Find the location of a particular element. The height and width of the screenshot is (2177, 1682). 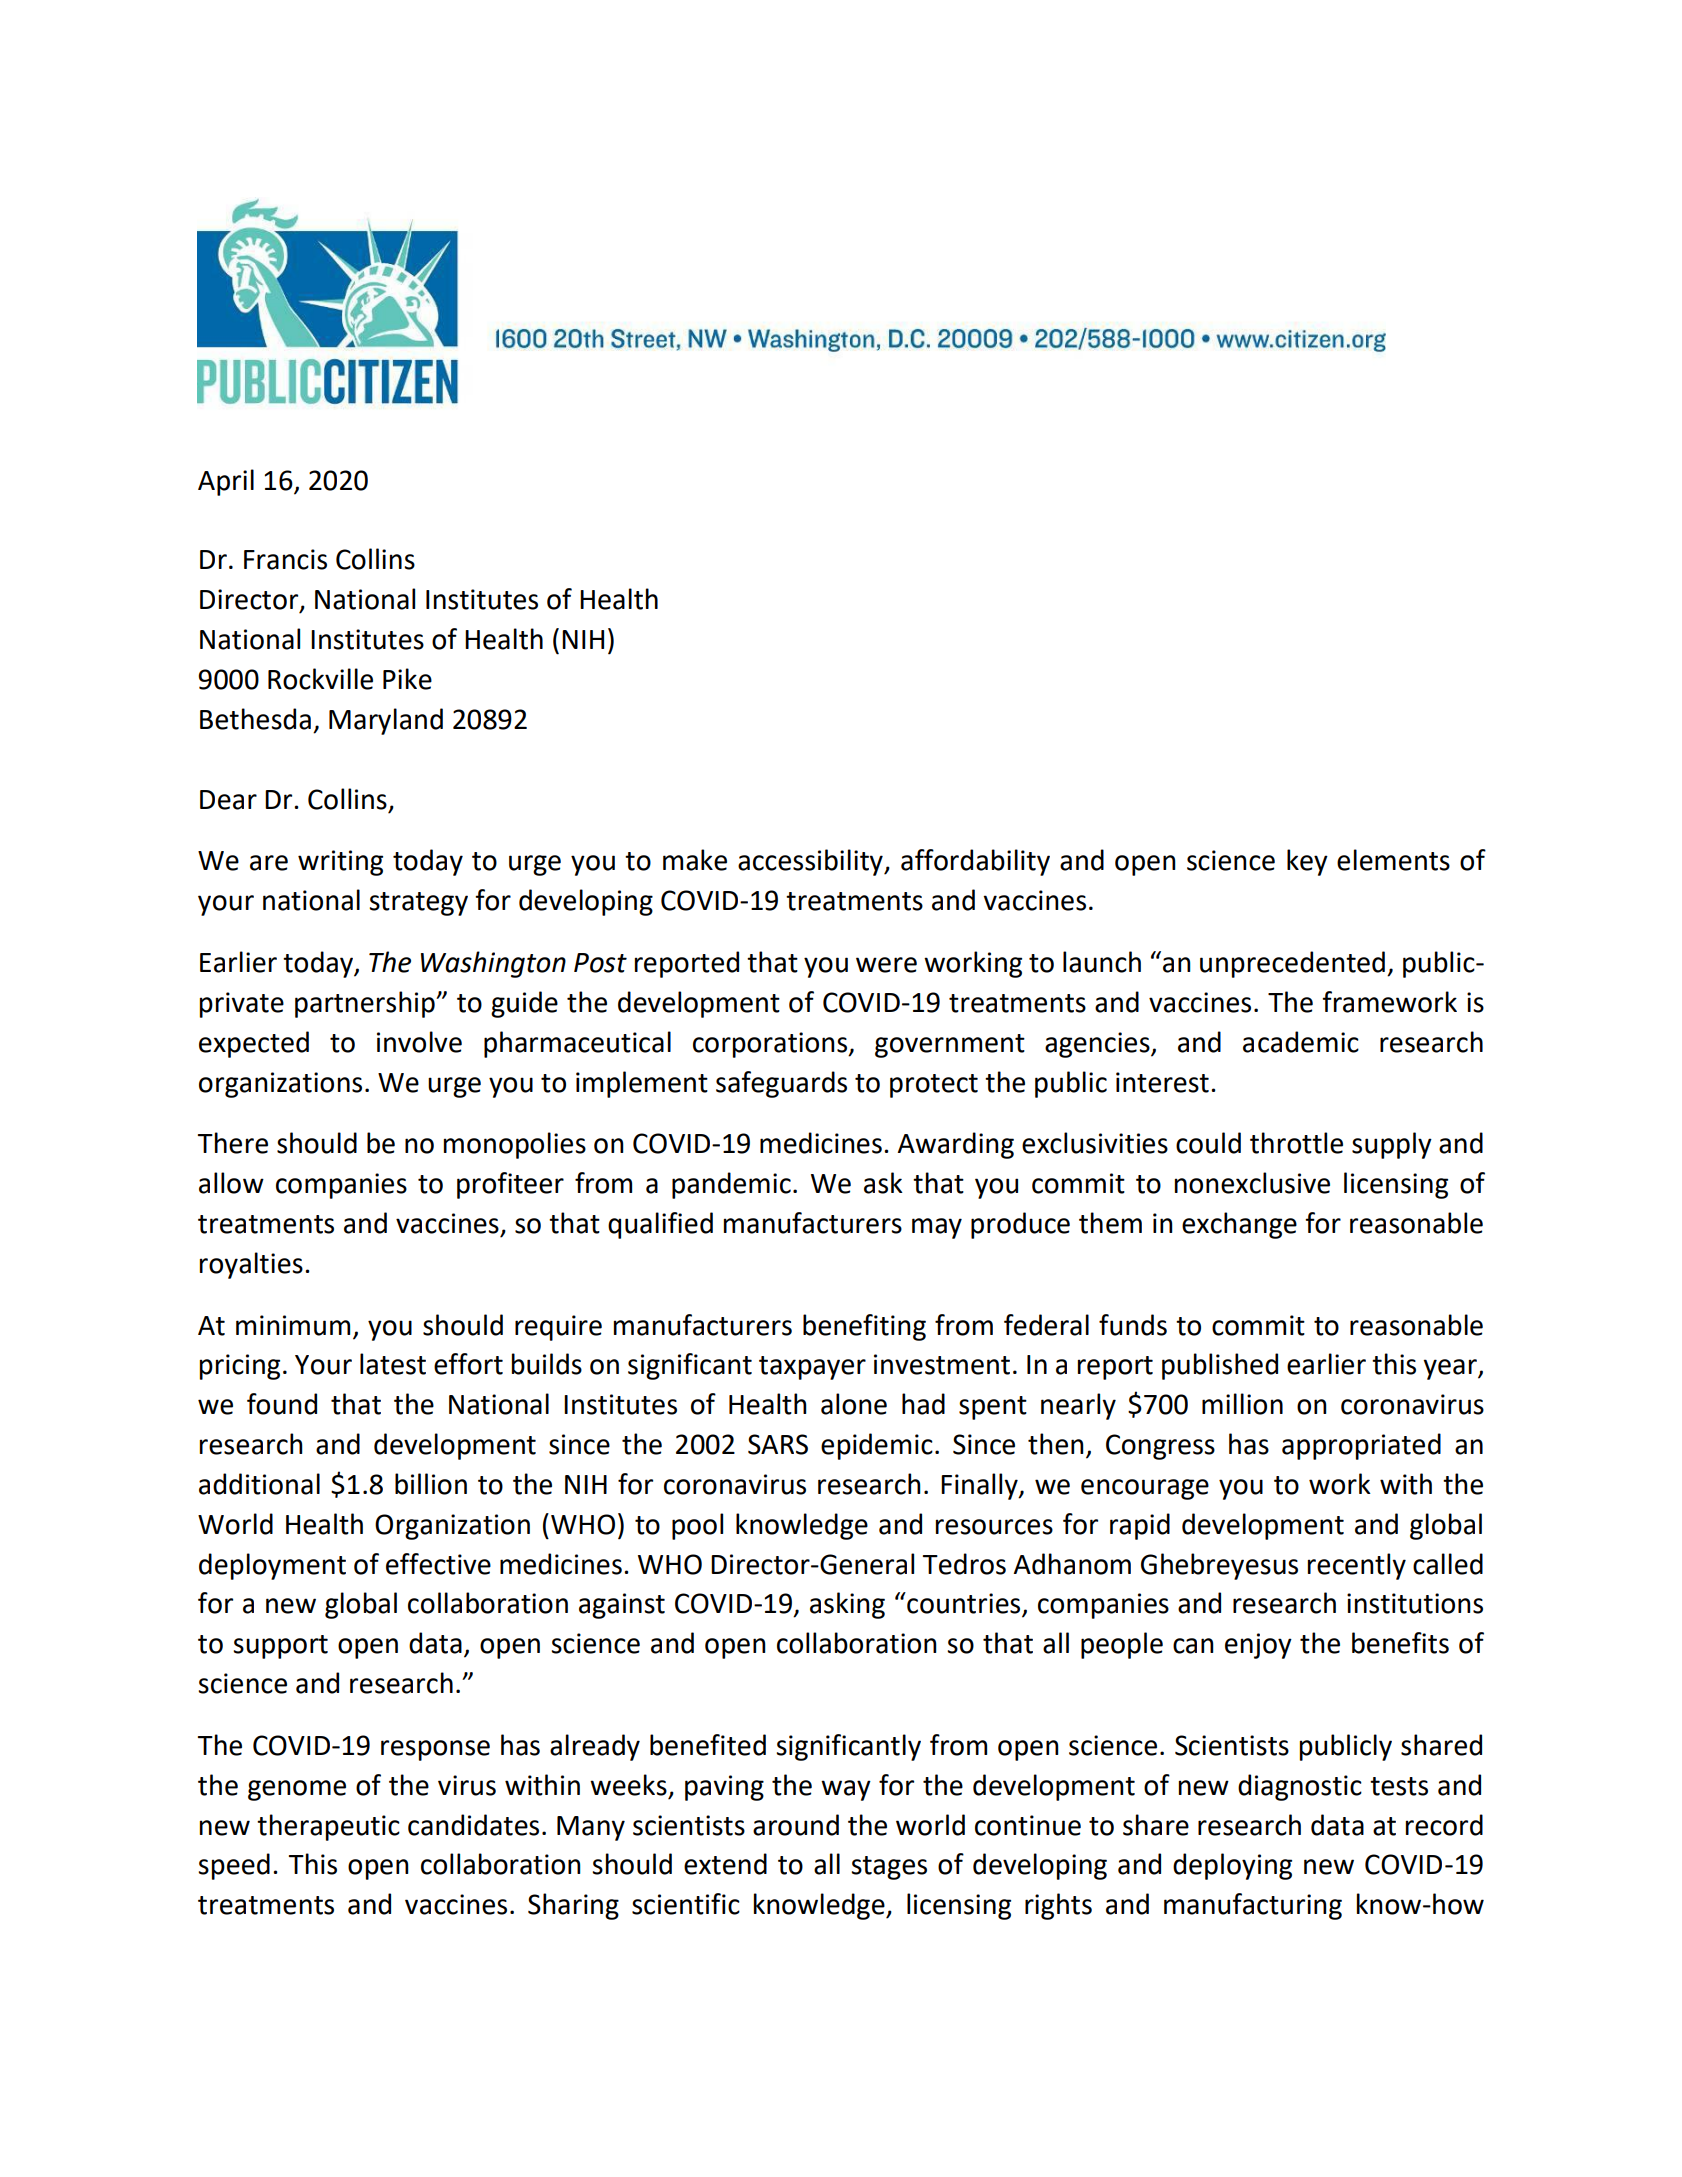

profiteer is located at coordinates (510, 1185).
